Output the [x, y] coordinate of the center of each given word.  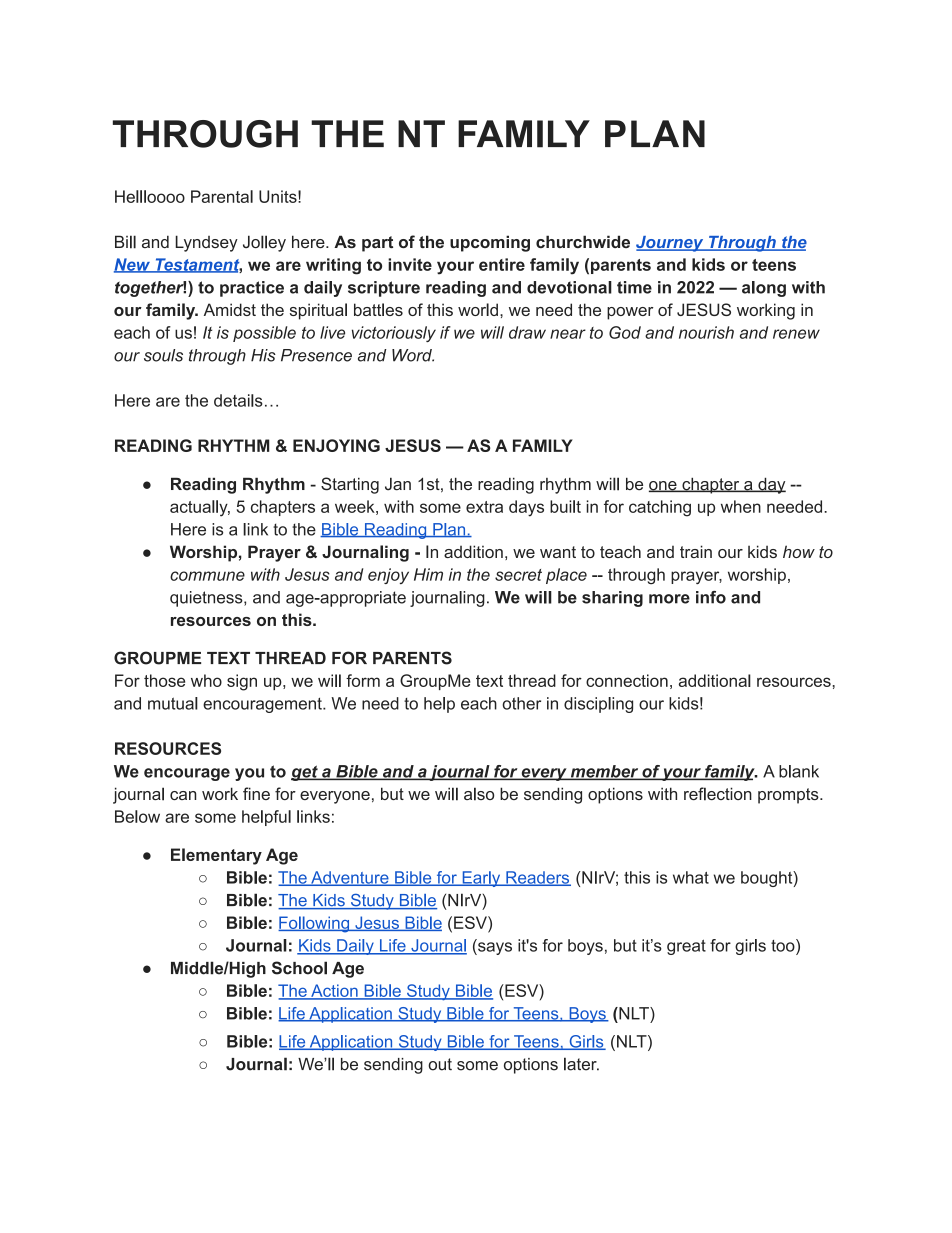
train [696, 551]
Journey [671, 244]
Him [428, 574]
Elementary [216, 856]
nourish [706, 332]
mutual [173, 703]
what [691, 877]
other [521, 703]
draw [527, 332]
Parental [222, 196]
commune [207, 576]
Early [481, 879]
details [238, 400]
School [299, 968]
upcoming [490, 243]
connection [627, 680]
